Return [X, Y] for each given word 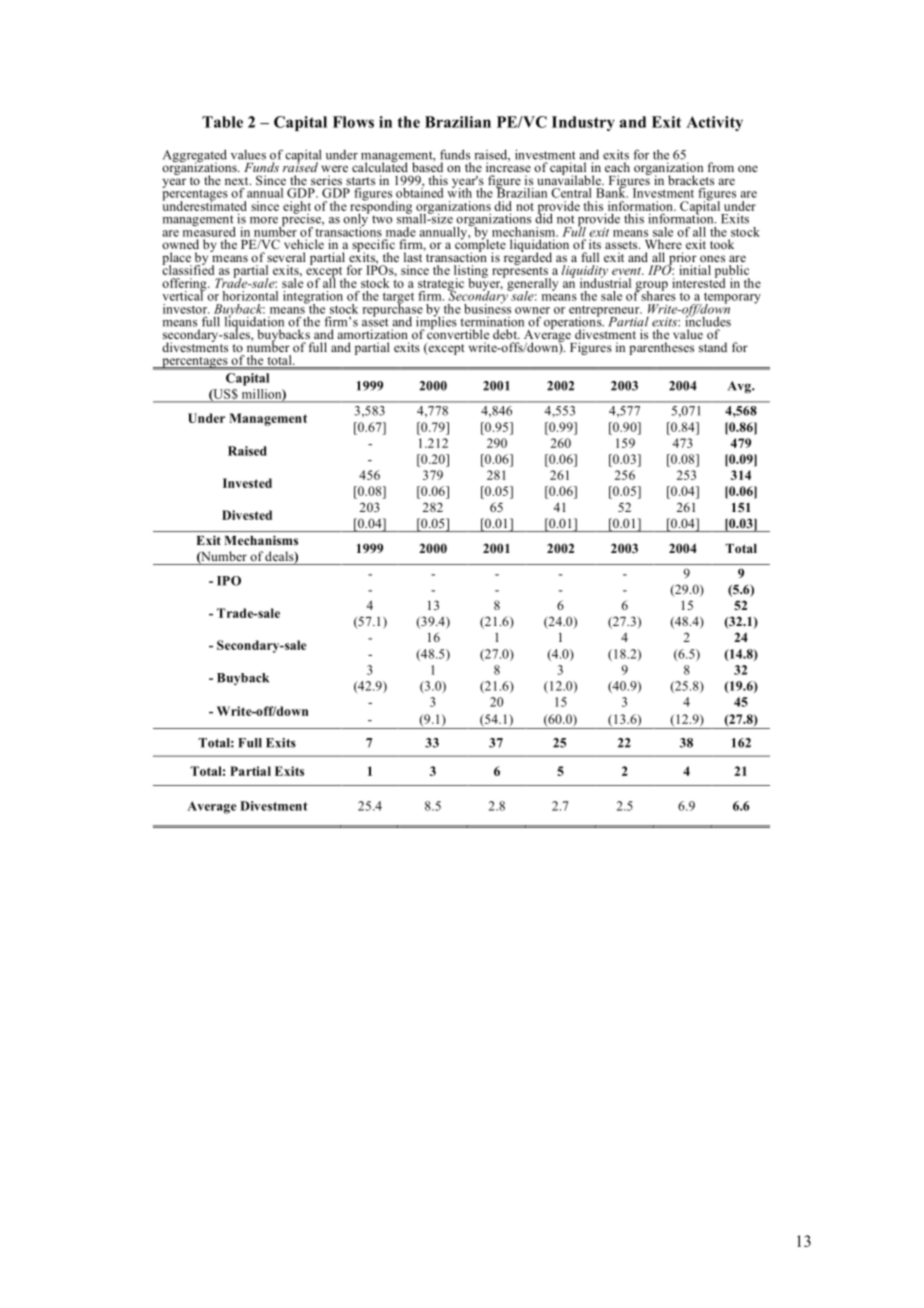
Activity [714, 123]
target [398, 299]
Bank [612, 192]
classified [188, 269]
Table [222, 122]
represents [521, 272]
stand [713, 347]
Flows [353, 122]
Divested [247, 515]
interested [699, 282]
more [264, 220]
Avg [740, 387]
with [459, 192]
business [487, 308]
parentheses [661, 348]
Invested [247, 483]
